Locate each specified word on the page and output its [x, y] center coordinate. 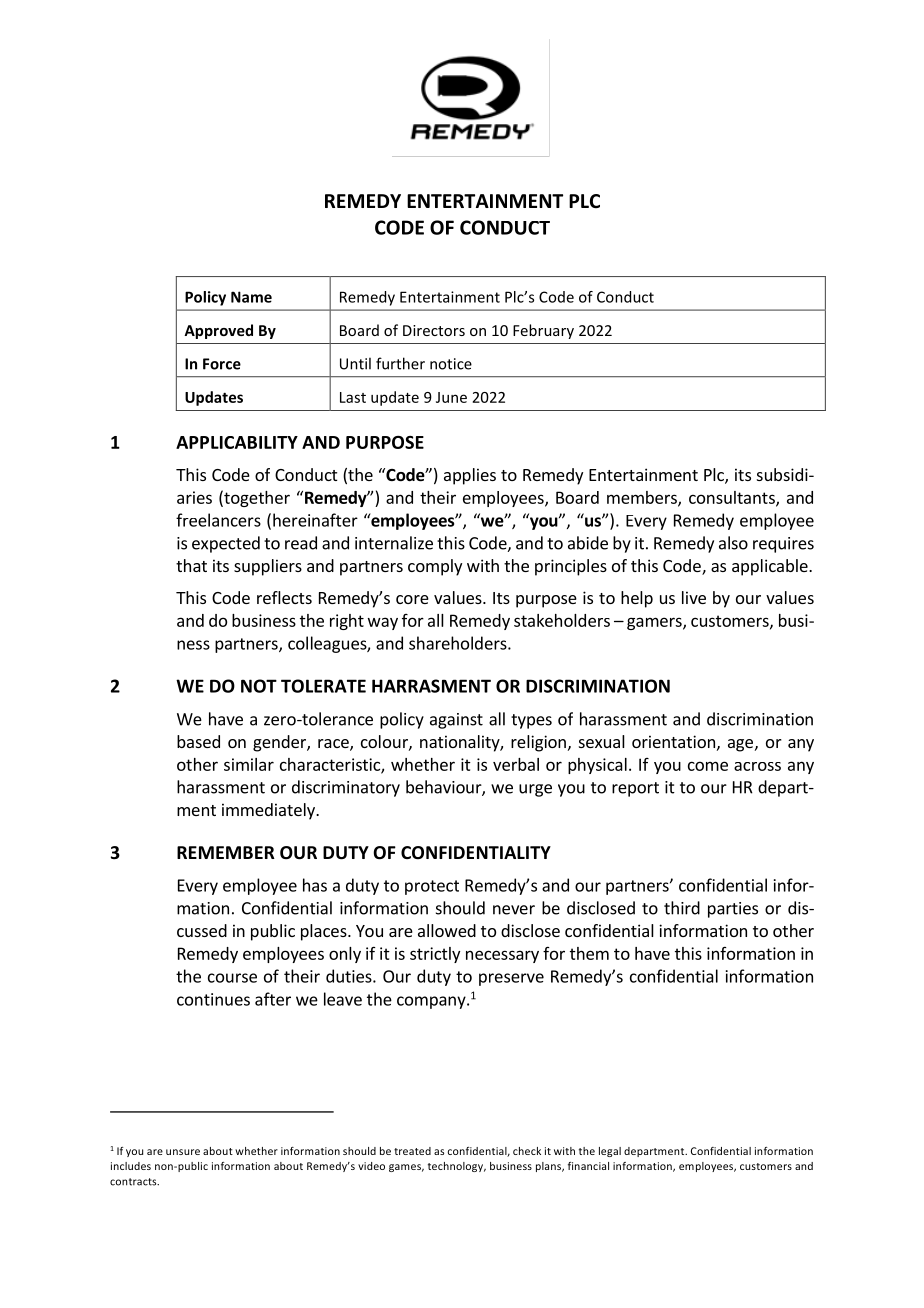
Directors [434, 330]
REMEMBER [226, 852]
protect [432, 887]
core [412, 599]
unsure [183, 1152]
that [191, 565]
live [694, 597]
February [543, 331]
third [682, 908]
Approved [218, 331]
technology [457, 1167]
